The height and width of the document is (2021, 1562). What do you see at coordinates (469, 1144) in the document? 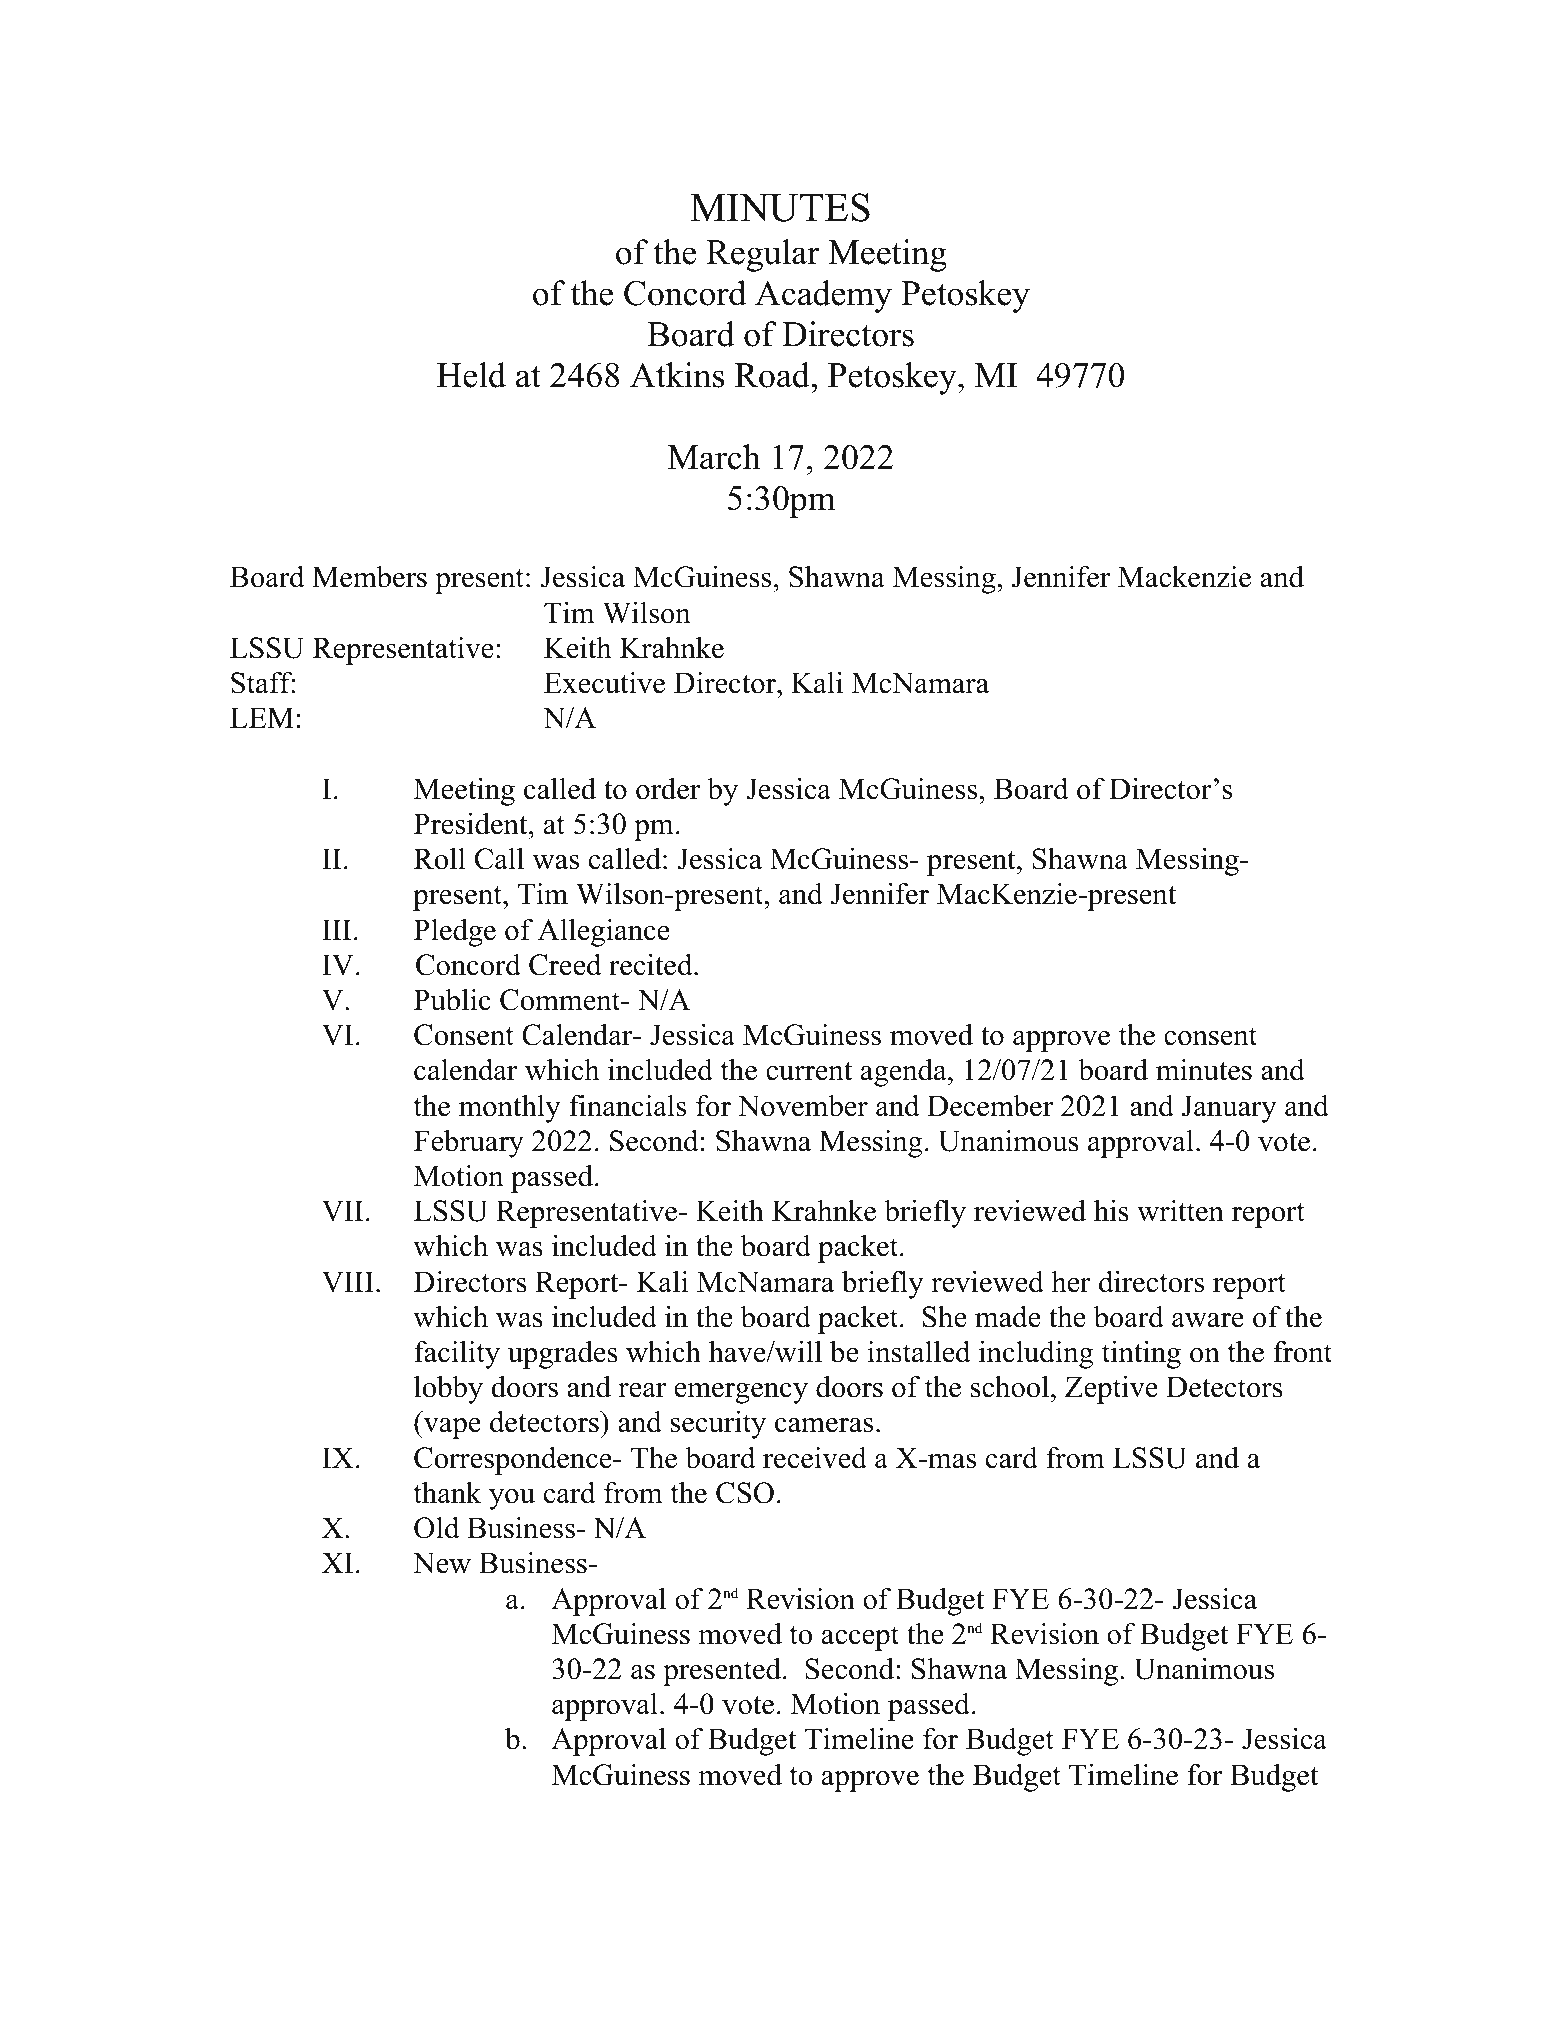
I see `February` at bounding box center [469, 1144].
